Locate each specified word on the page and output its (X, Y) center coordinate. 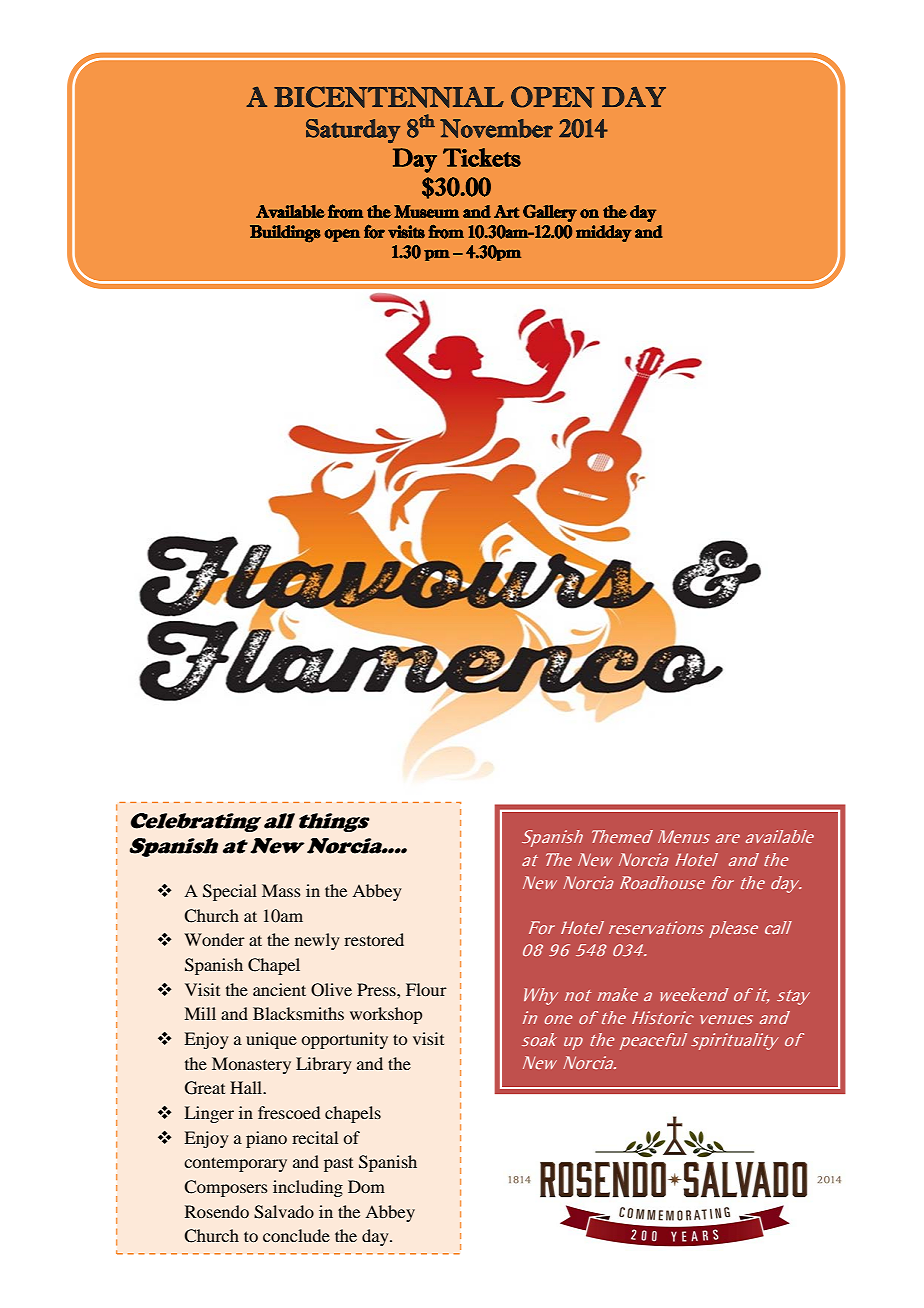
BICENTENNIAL (389, 97)
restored (374, 939)
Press (377, 989)
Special (230, 892)
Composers (226, 1188)
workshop (386, 1015)
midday (604, 233)
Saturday (353, 131)
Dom (366, 1186)
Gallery (550, 213)
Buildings (285, 234)
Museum (426, 211)
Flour (426, 989)
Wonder (214, 939)
